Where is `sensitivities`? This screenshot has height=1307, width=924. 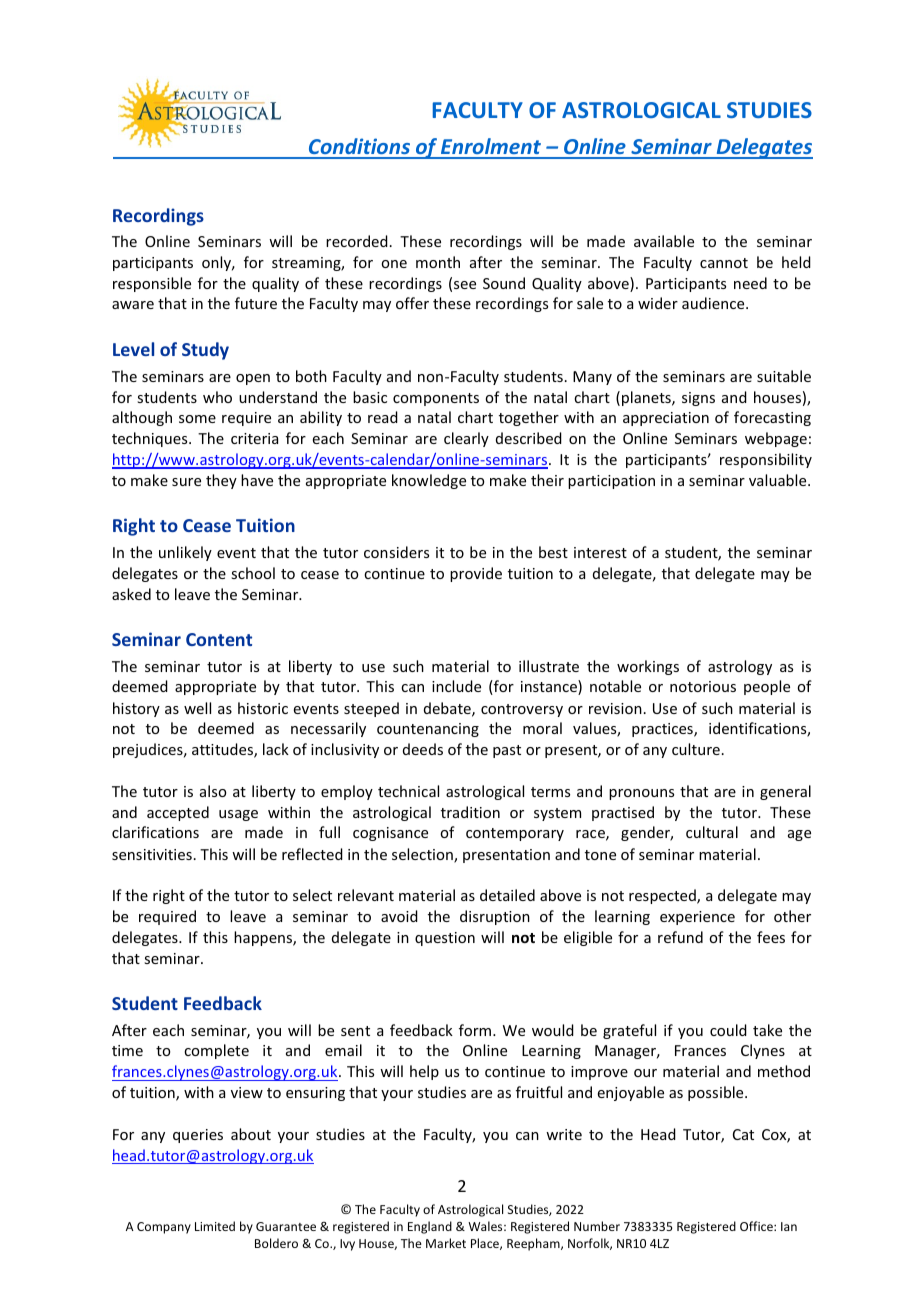
sensitivities is located at coordinates (152, 854).
